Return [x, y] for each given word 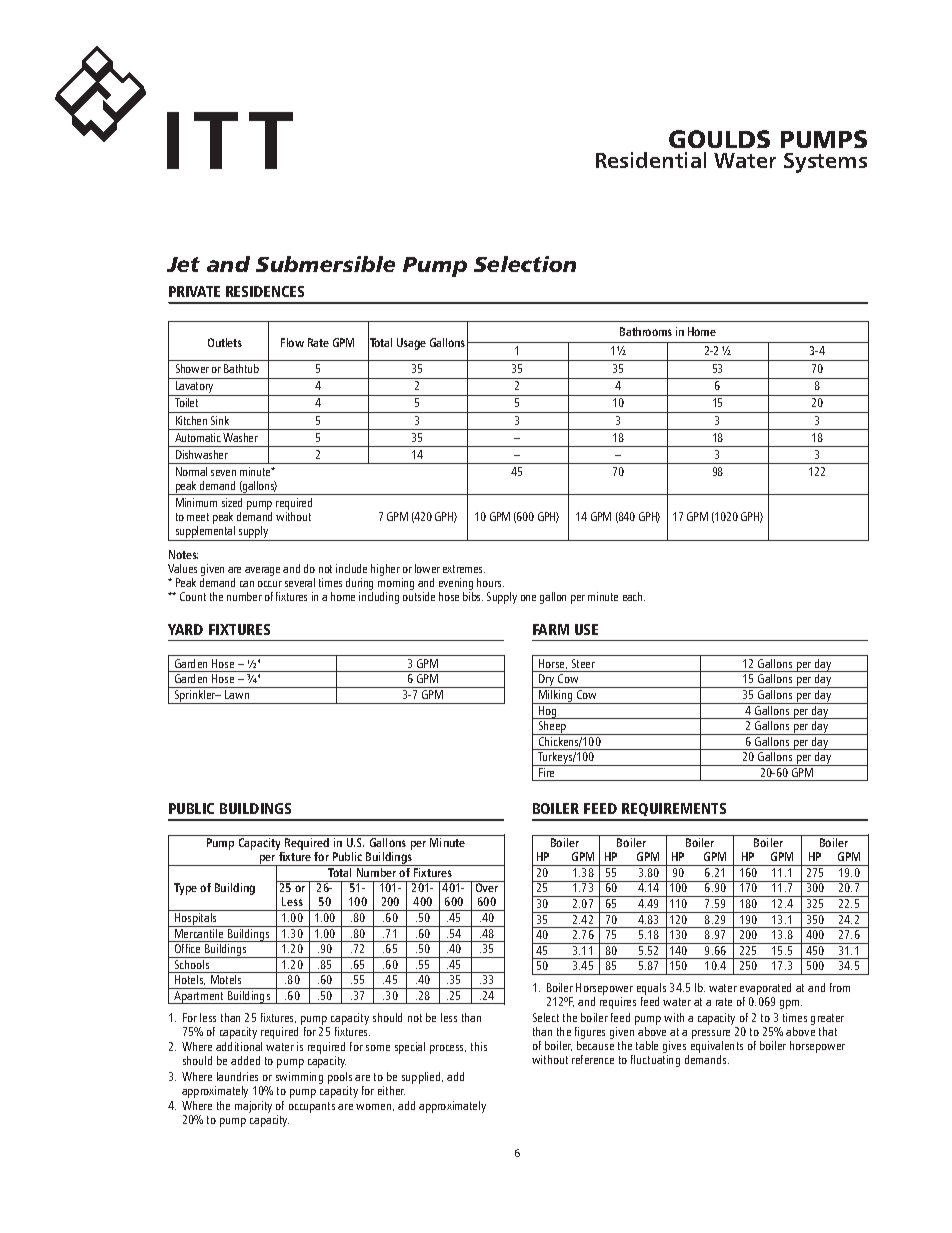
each [634, 596]
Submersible [325, 264]
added [245, 1060]
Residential [651, 160]
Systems [825, 163]
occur [270, 584]
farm [551, 629]
